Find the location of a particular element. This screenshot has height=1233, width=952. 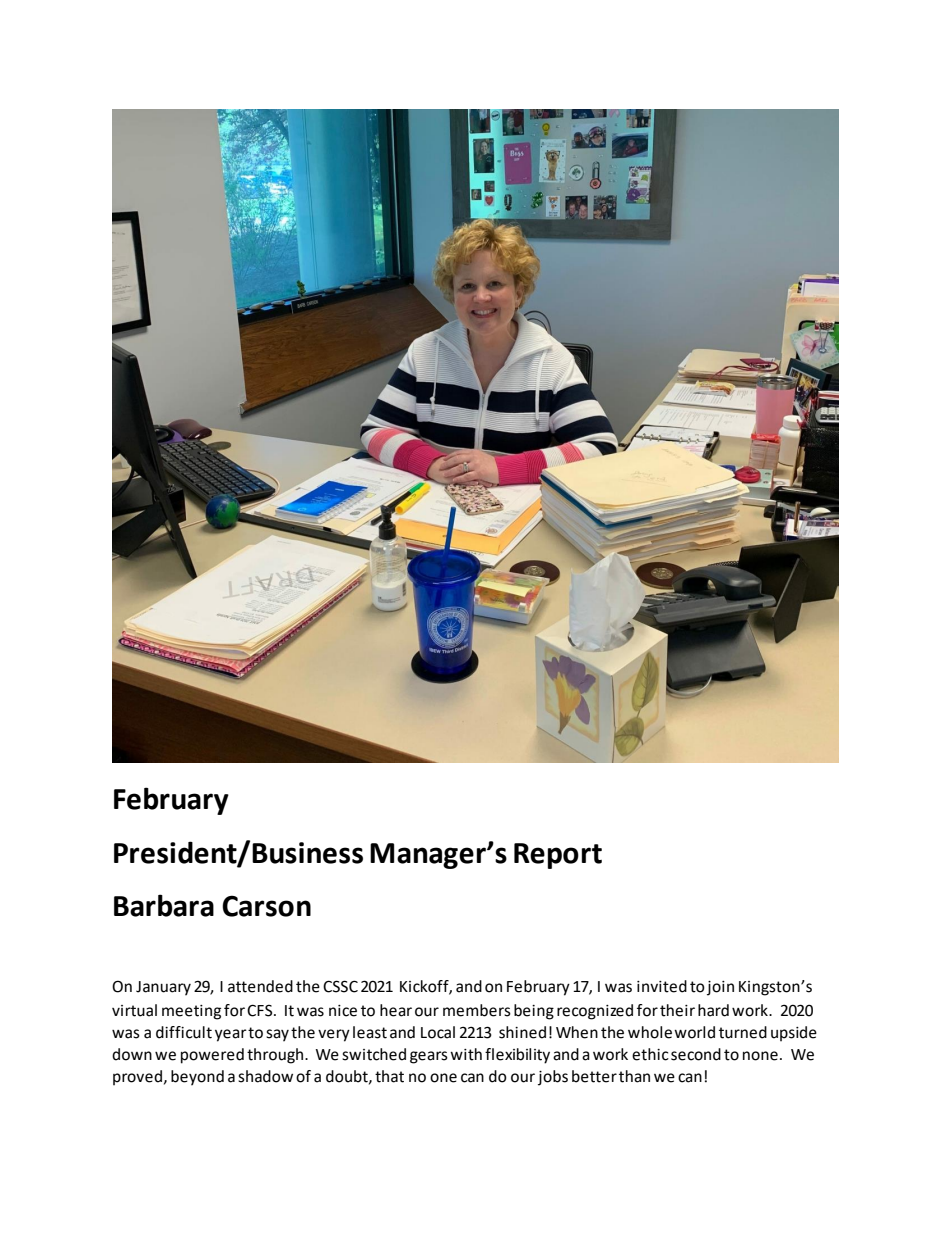

beyond is located at coordinates (197, 1078).
